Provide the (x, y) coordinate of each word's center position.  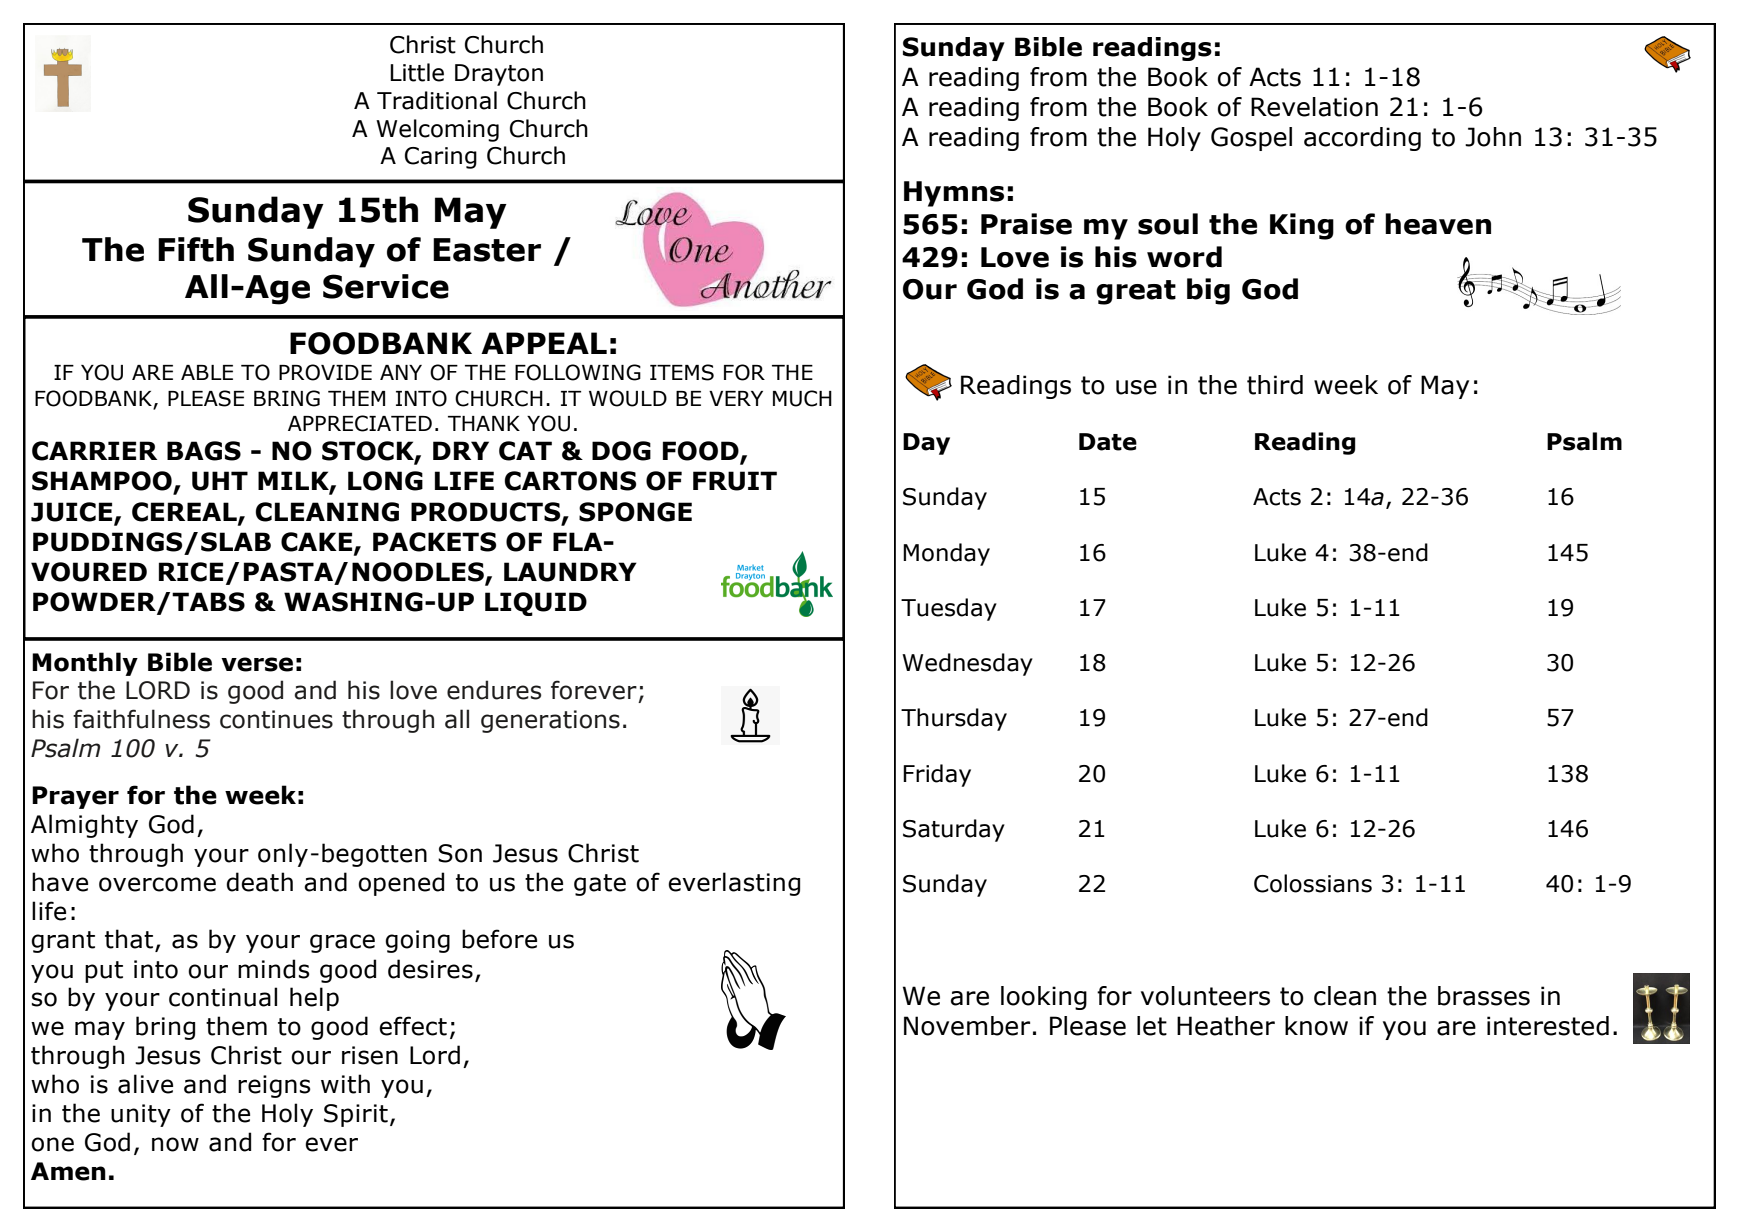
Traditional (437, 100)
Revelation (1314, 107)
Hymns (954, 194)
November (967, 1026)
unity (141, 1115)
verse (257, 664)
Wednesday (967, 664)
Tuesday (949, 609)
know (1316, 1026)
